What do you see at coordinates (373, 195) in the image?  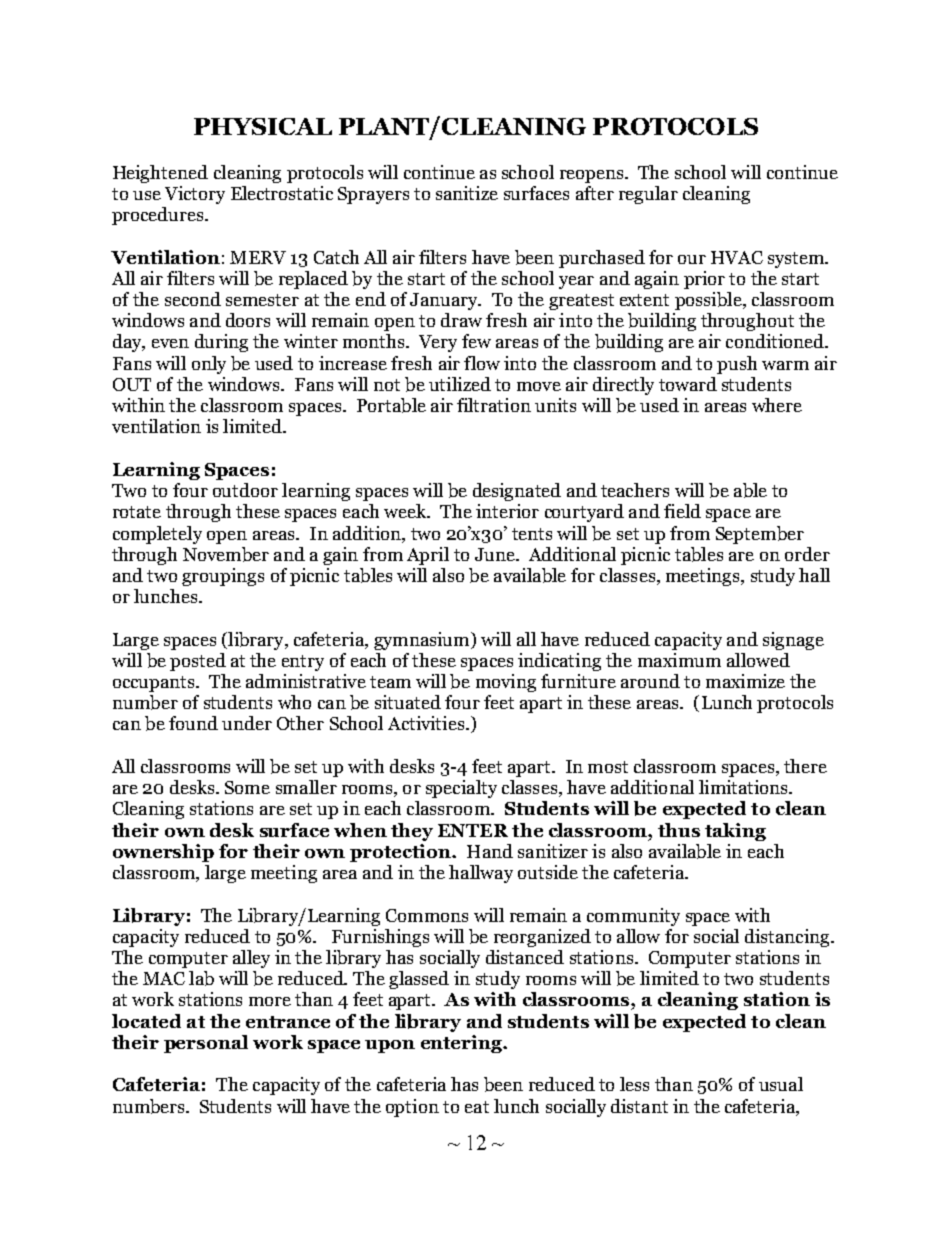 I see `Sprayers` at bounding box center [373, 195].
